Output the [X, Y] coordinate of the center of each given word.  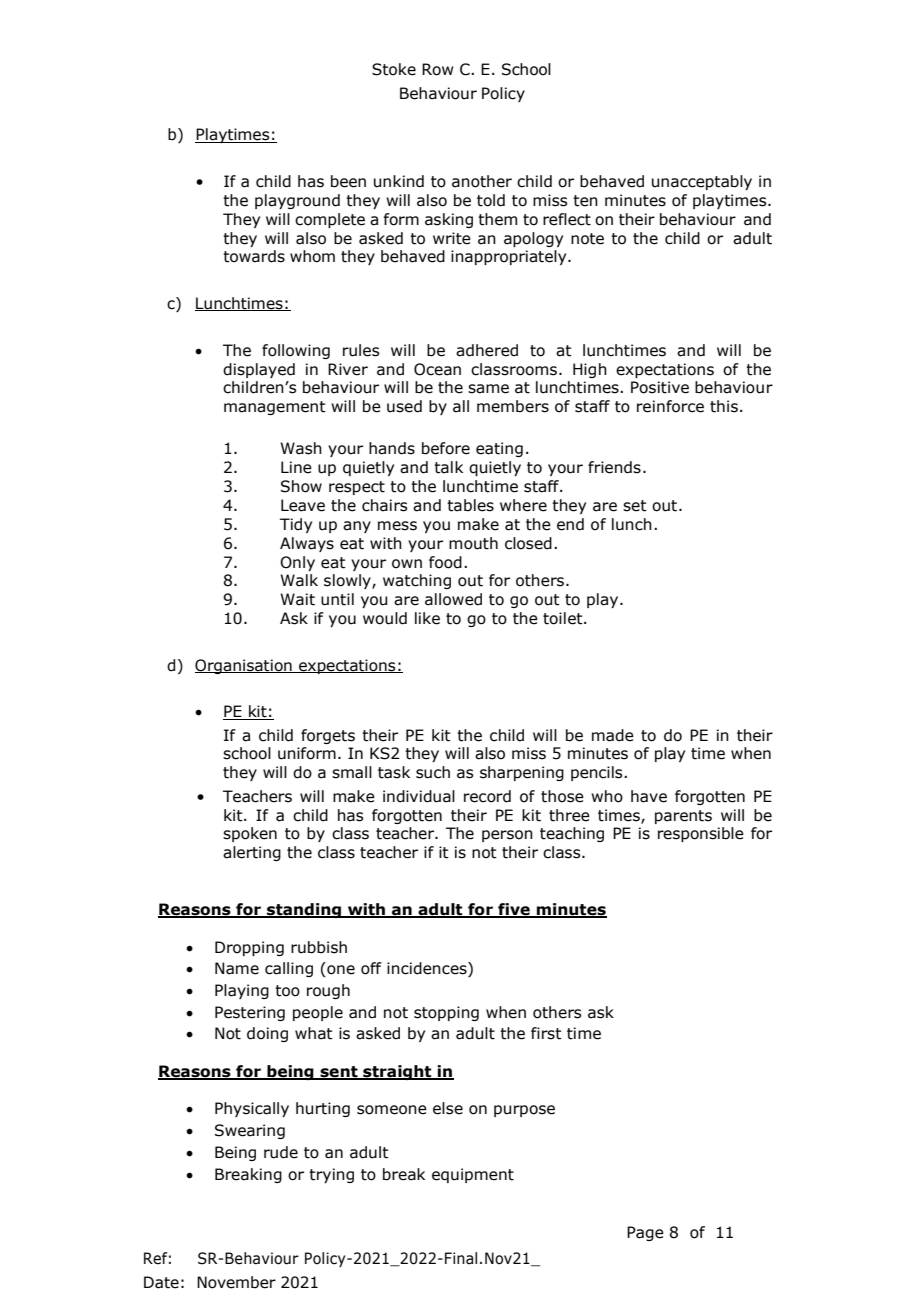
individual [419, 796]
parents [683, 817]
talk [448, 467]
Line [296, 467]
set [635, 506]
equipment [473, 1175]
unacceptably [702, 182]
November [236, 1282]
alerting [252, 853]
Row [438, 69]
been [348, 181]
